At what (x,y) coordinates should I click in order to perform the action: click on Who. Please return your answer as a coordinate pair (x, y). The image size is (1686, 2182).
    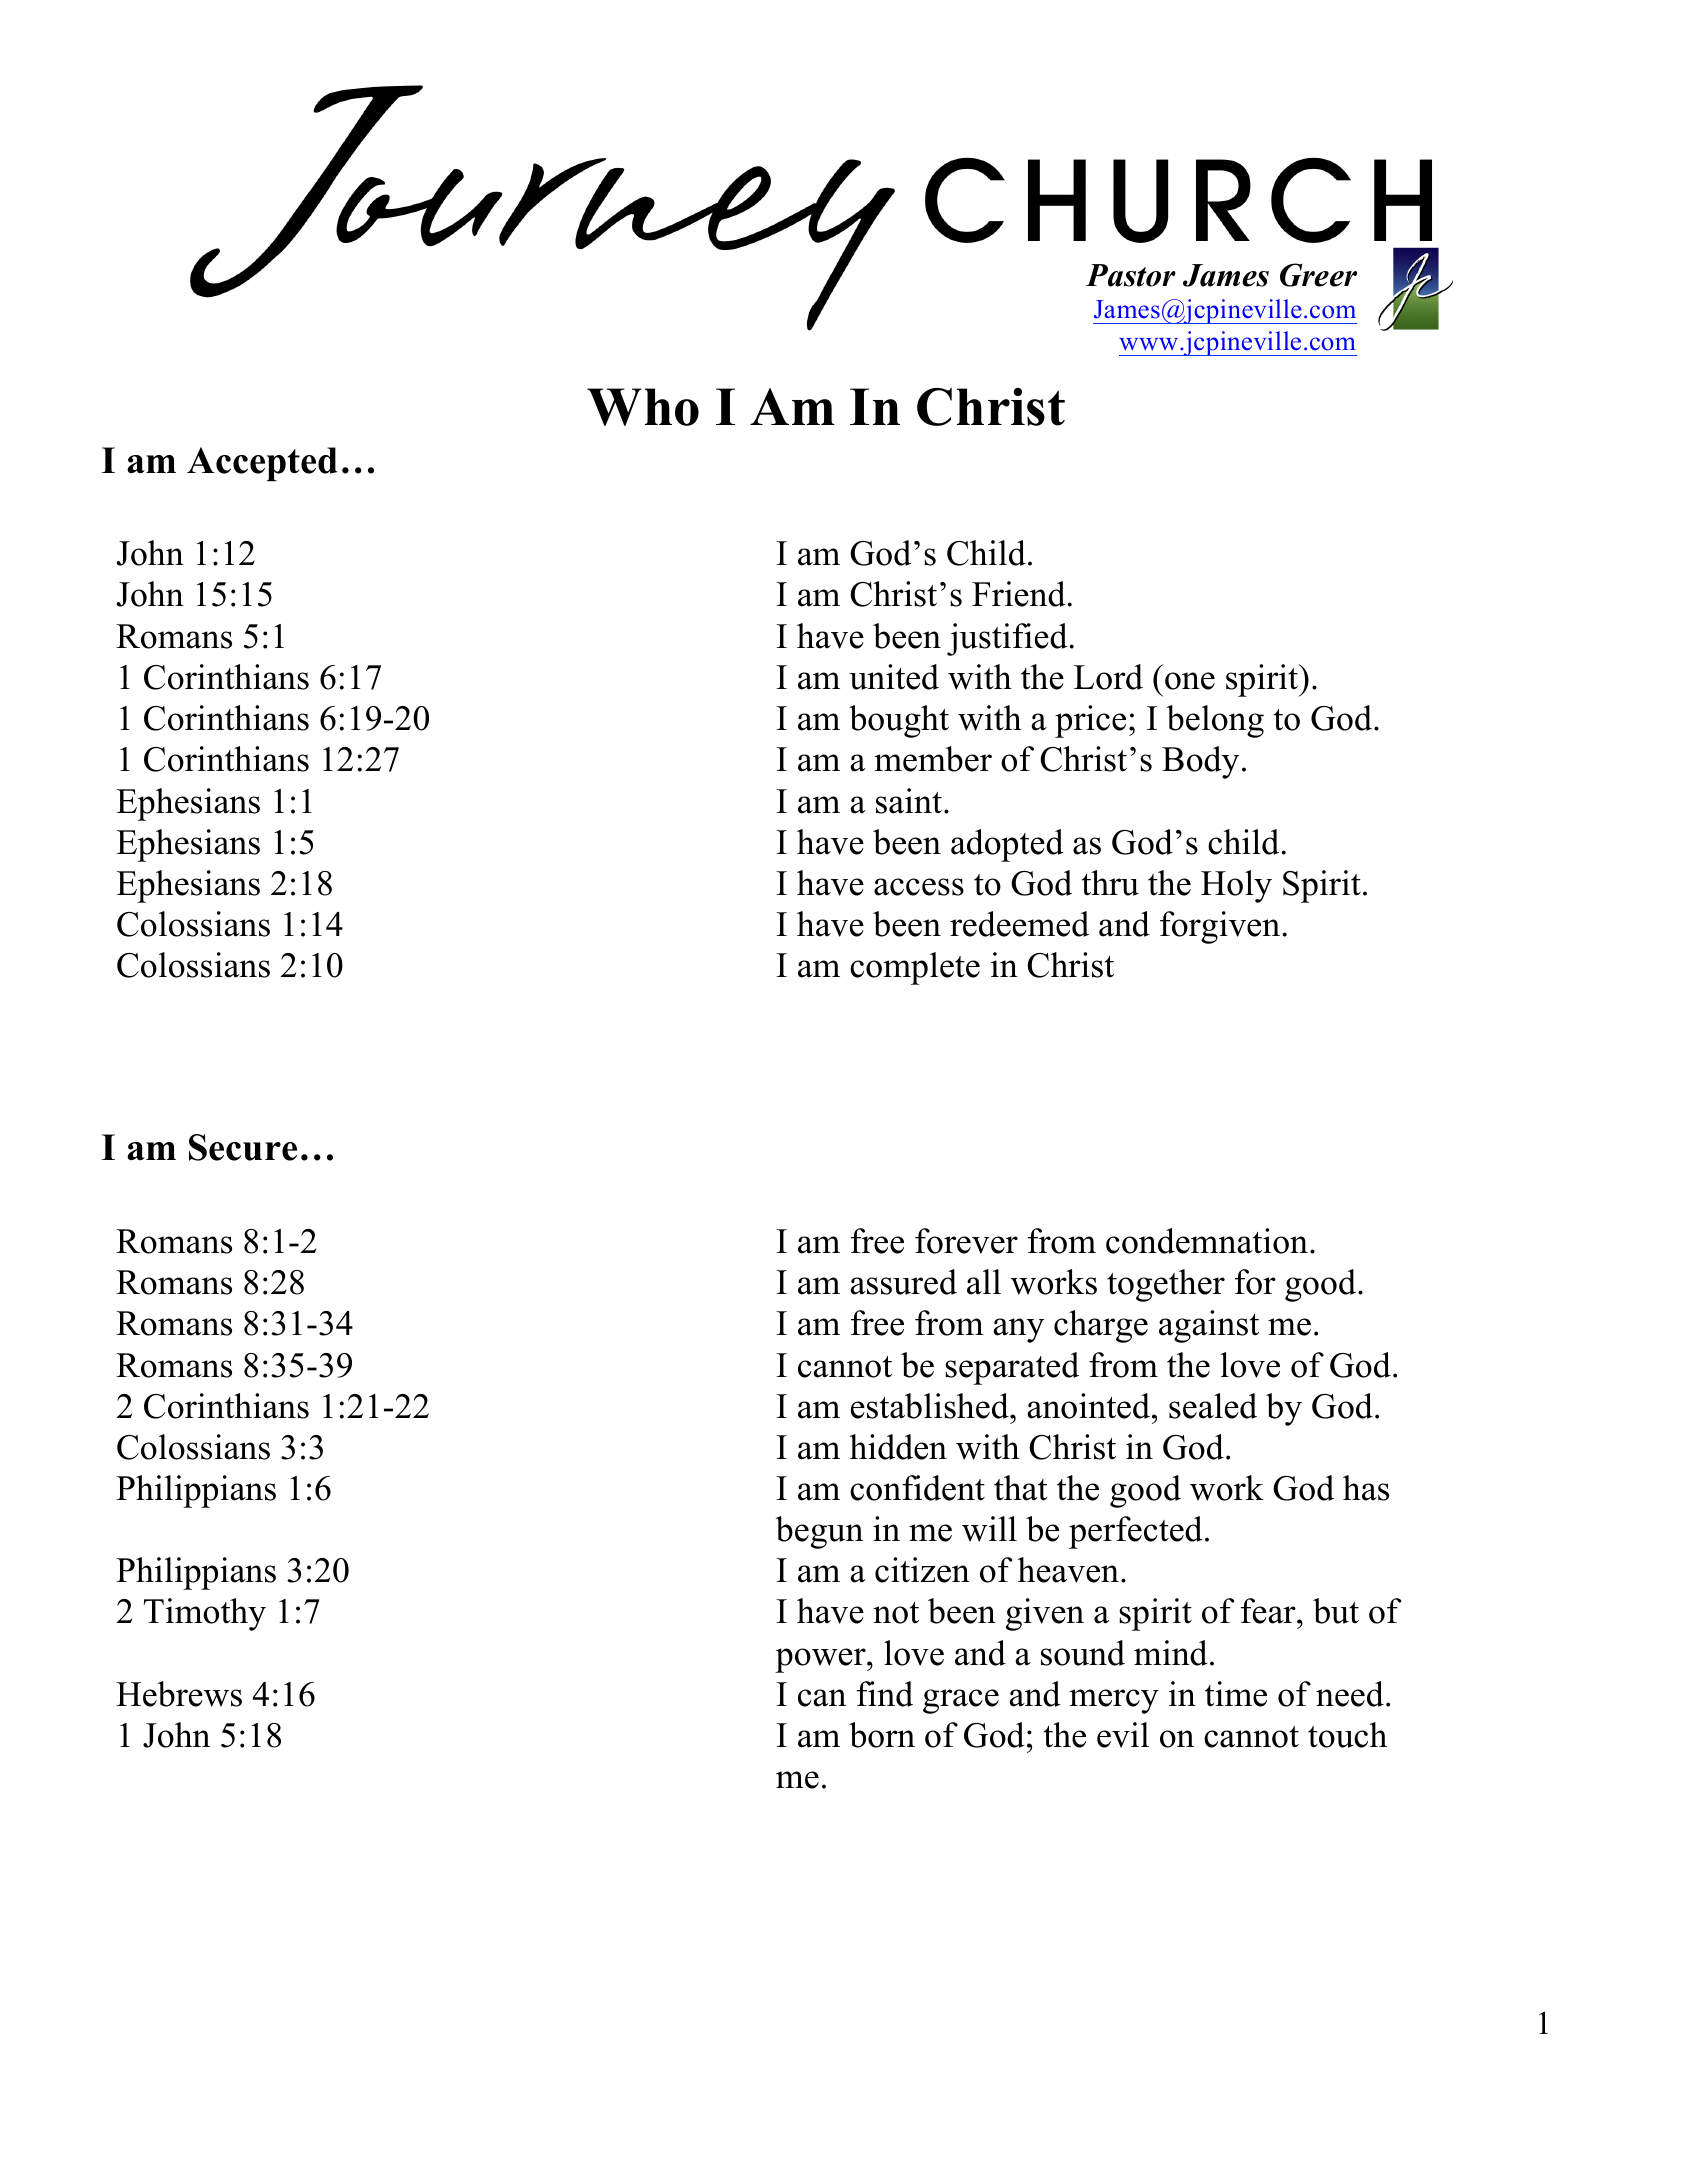
    Looking at the image, I should click on (643, 407).
